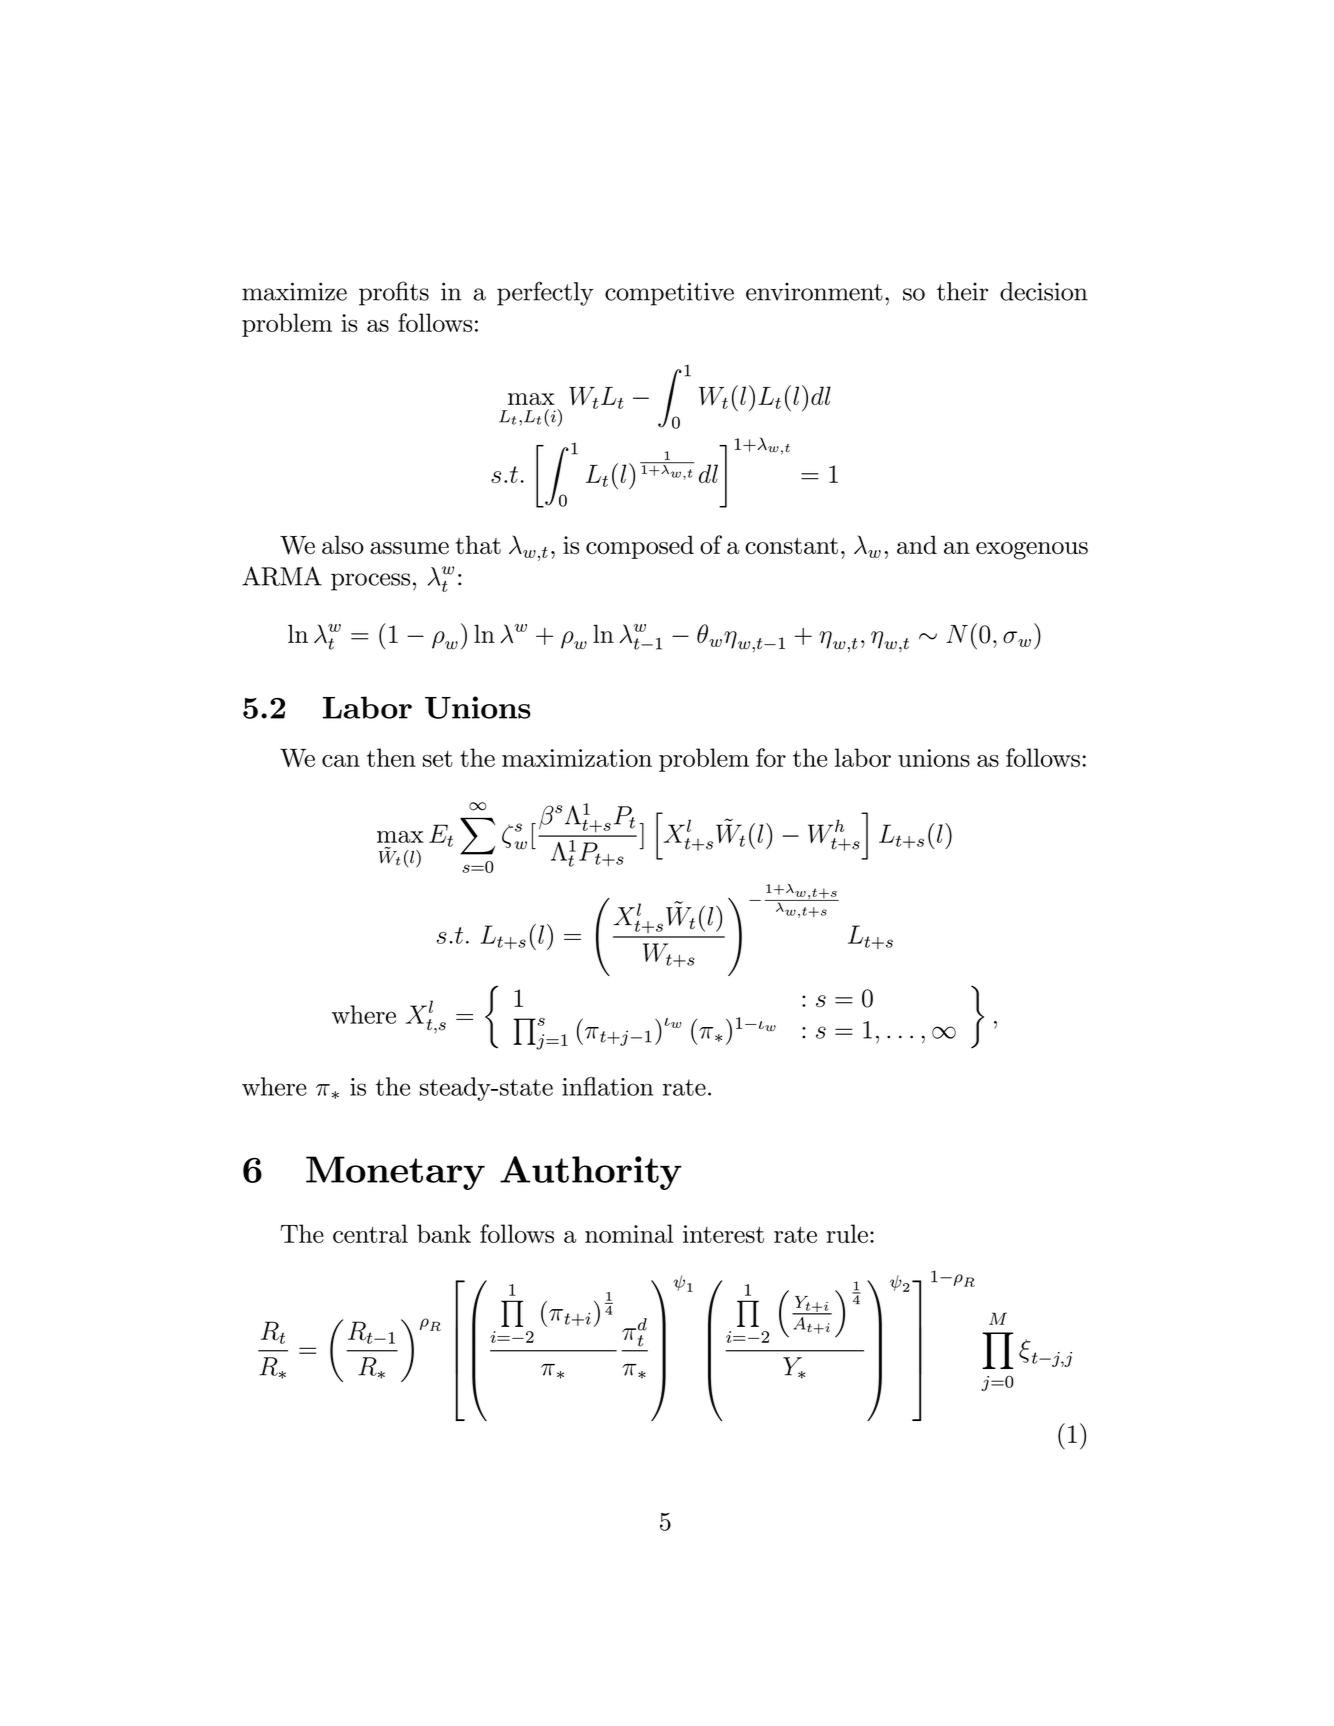  I want to click on central, so click(370, 1233).
